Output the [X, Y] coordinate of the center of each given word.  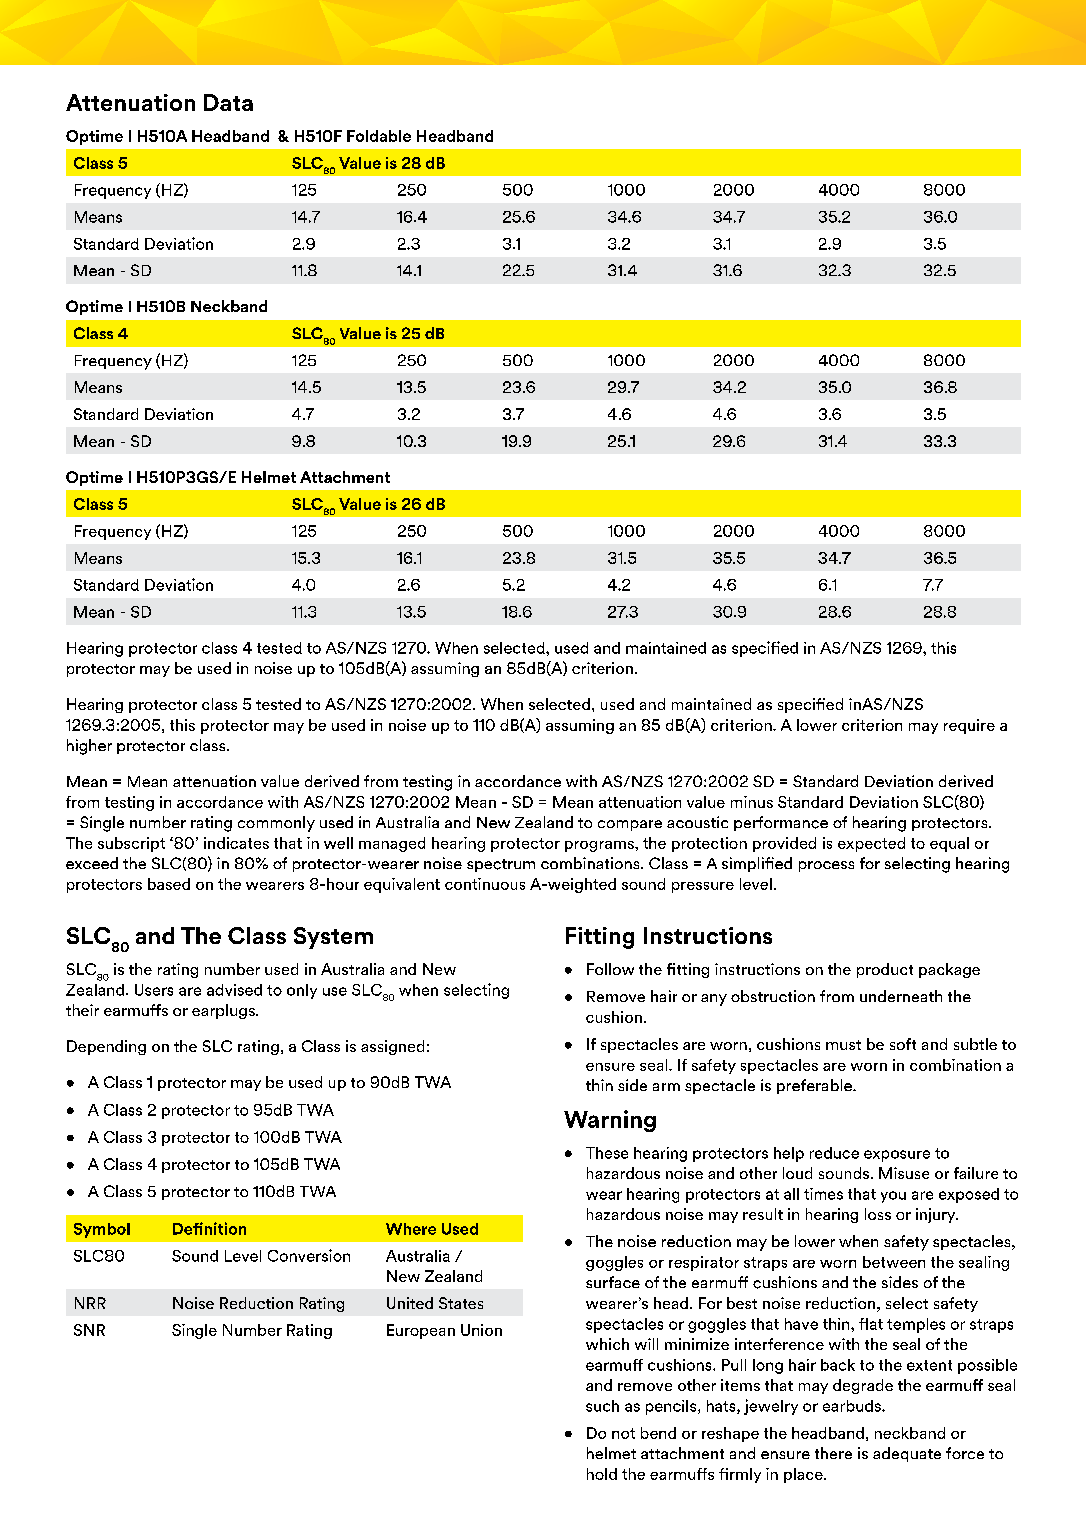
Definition [209, 1228]
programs [600, 846]
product [885, 970]
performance [781, 823]
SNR [89, 1330]
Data [228, 102]
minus [752, 802]
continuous [485, 884]
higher [89, 747]
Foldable [379, 136]
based [169, 884]
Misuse [904, 1173]
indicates [236, 843]
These [607, 1153]
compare [630, 825]
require [969, 726]
